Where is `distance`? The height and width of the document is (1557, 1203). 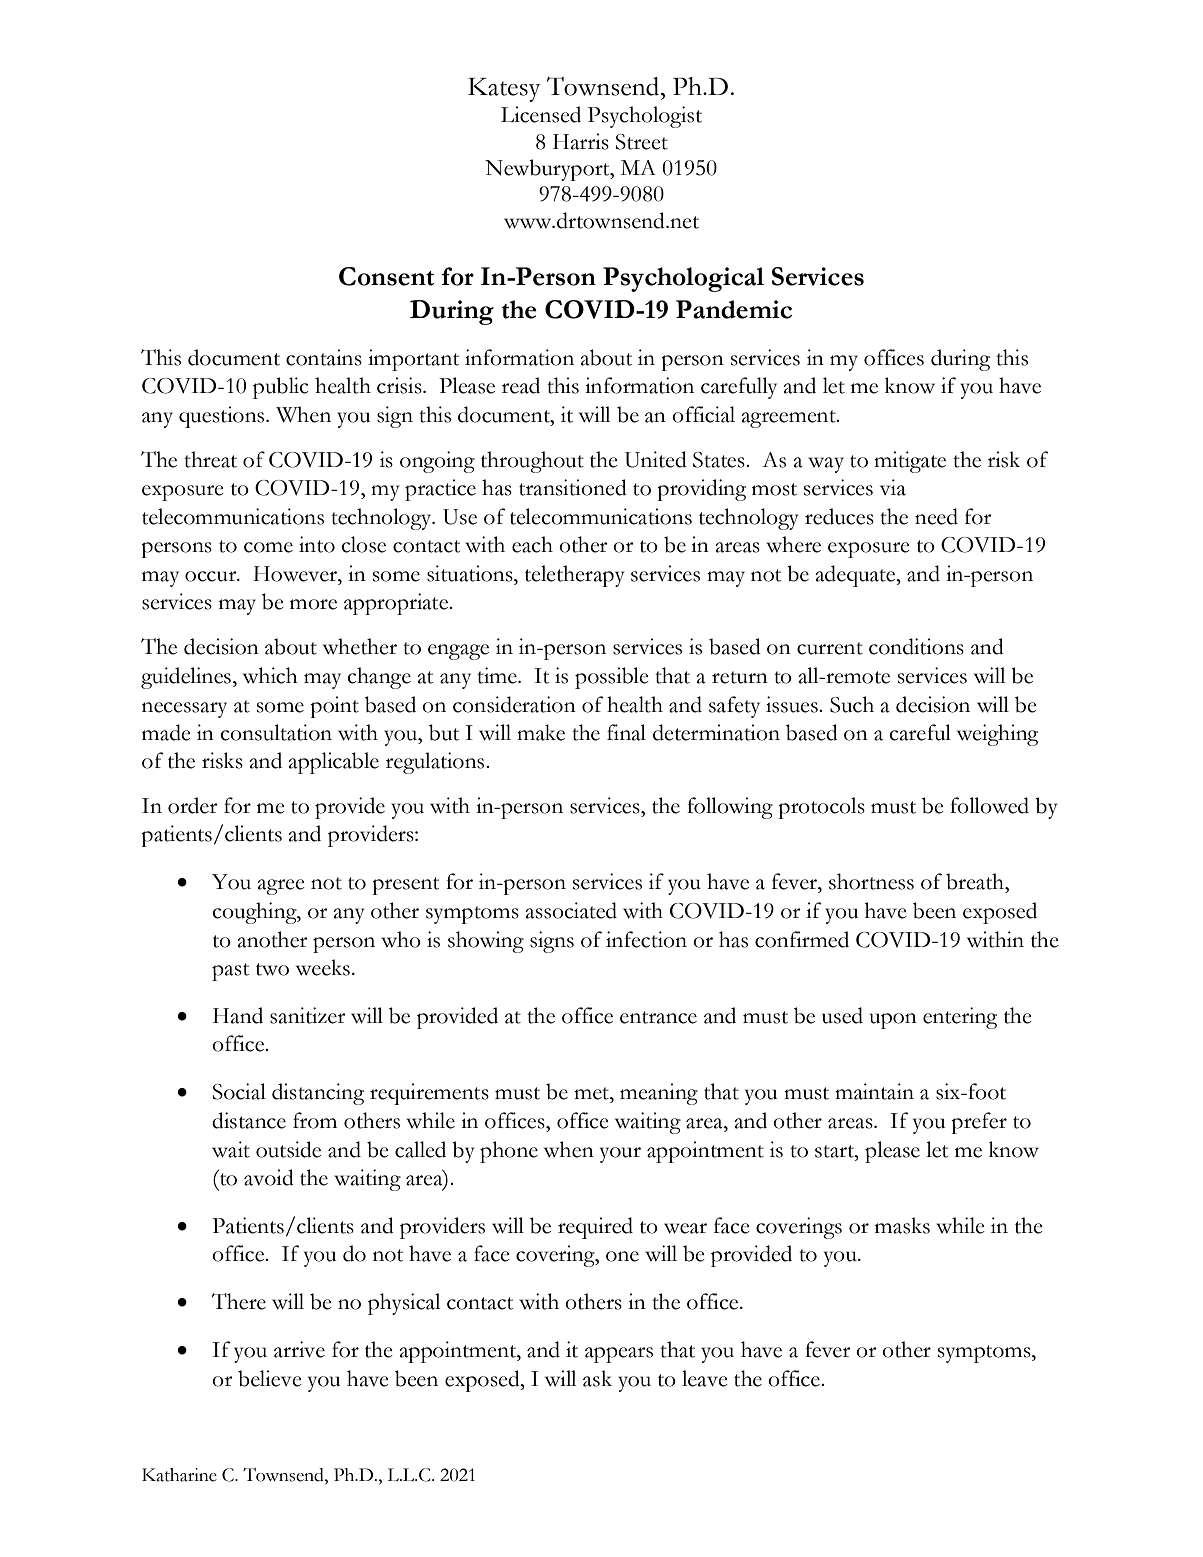 distance is located at coordinates (249, 1120).
